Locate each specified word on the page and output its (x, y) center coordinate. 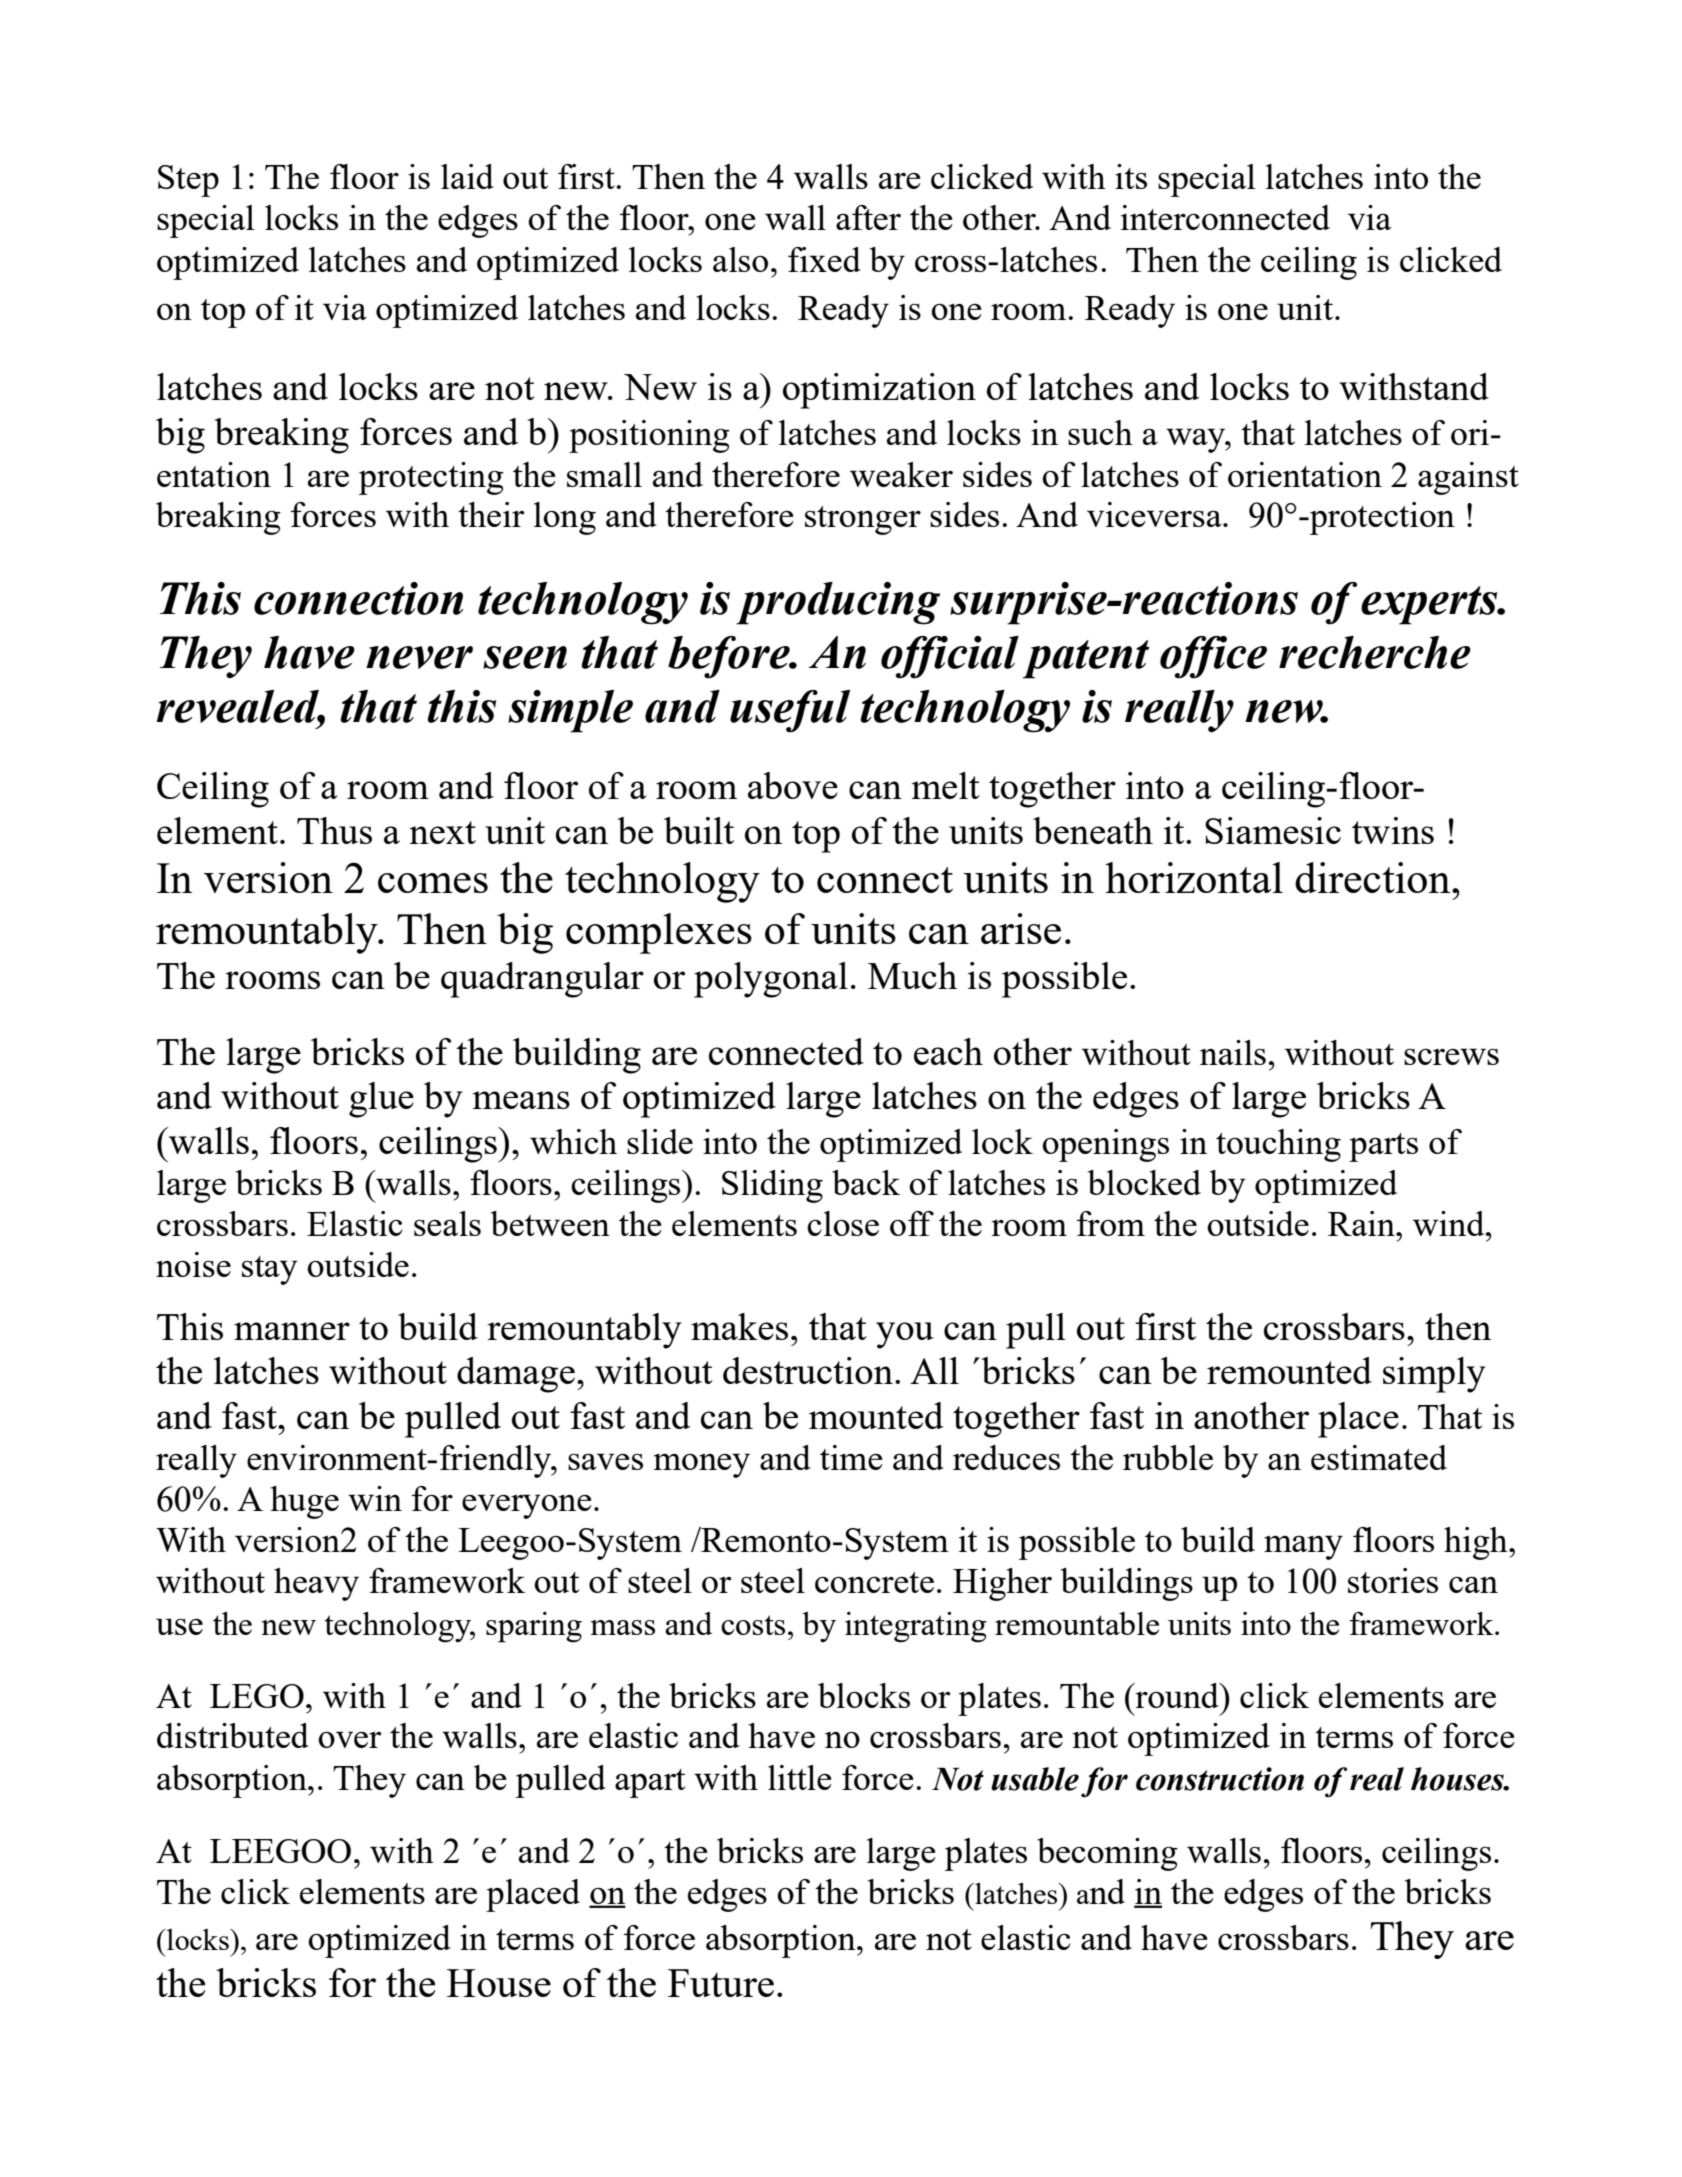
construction (1220, 1779)
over (350, 1739)
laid (467, 176)
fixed (824, 259)
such (1100, 432)
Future (721, 1983)
